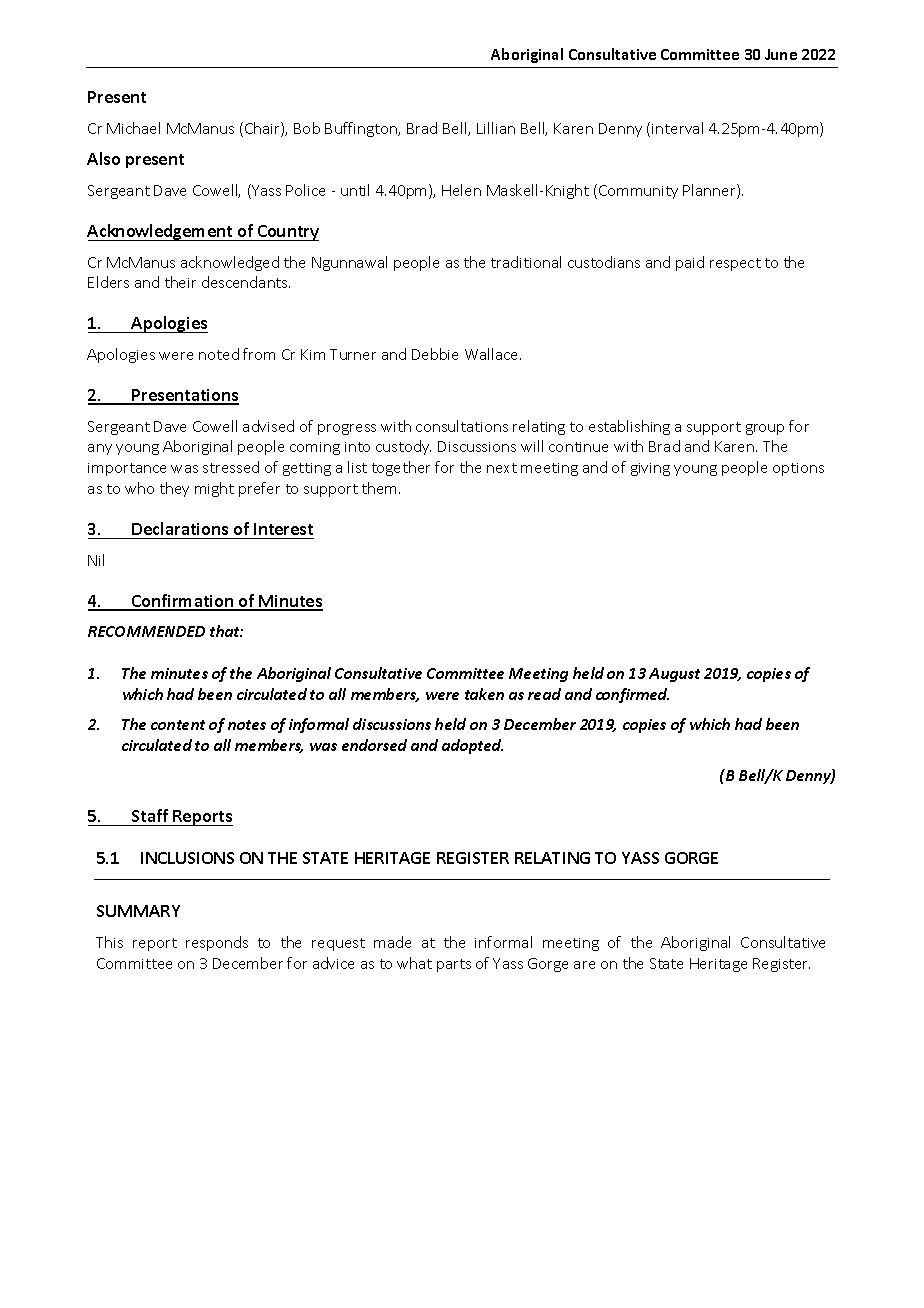 The height and width of the document is (1308, 924). I want to click on adopted, so click(472, 746).
